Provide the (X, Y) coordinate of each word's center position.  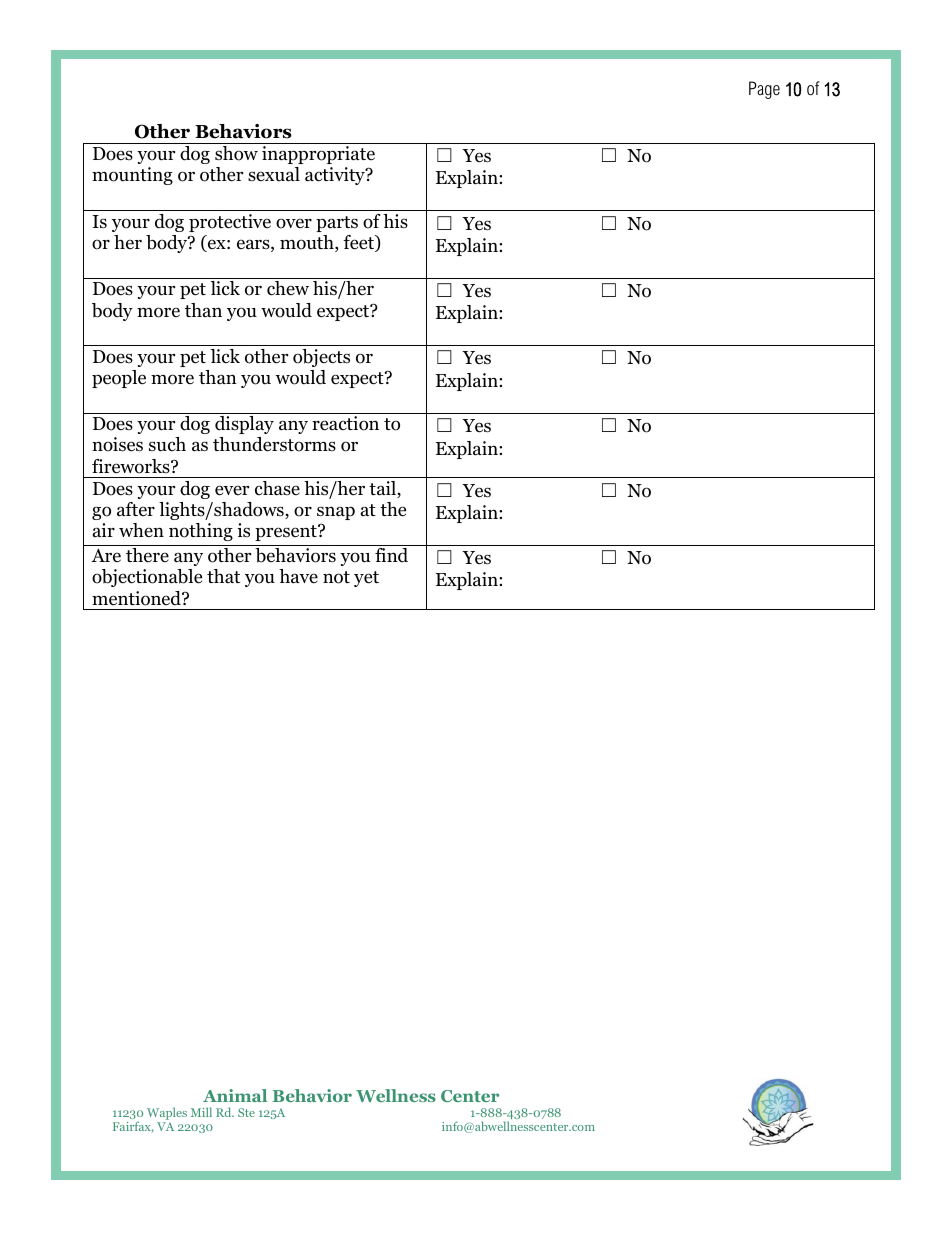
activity (336, 176)
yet (366, 579)
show (236, 153)
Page (764, 90)
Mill (201, 1112)
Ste (246, 1112)
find (391, 555)
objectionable (147, 578)
